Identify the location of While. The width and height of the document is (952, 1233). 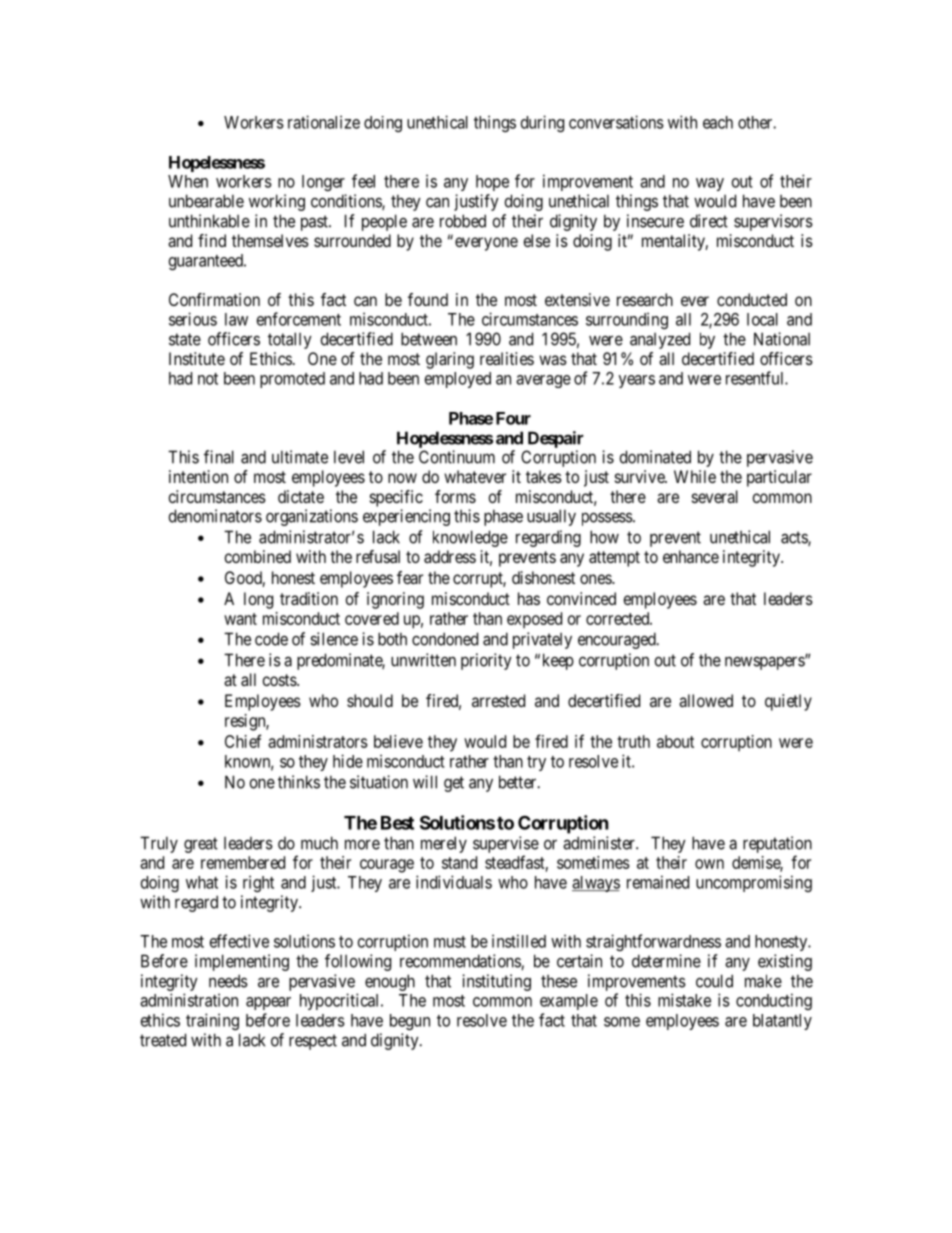
(695, 476).
